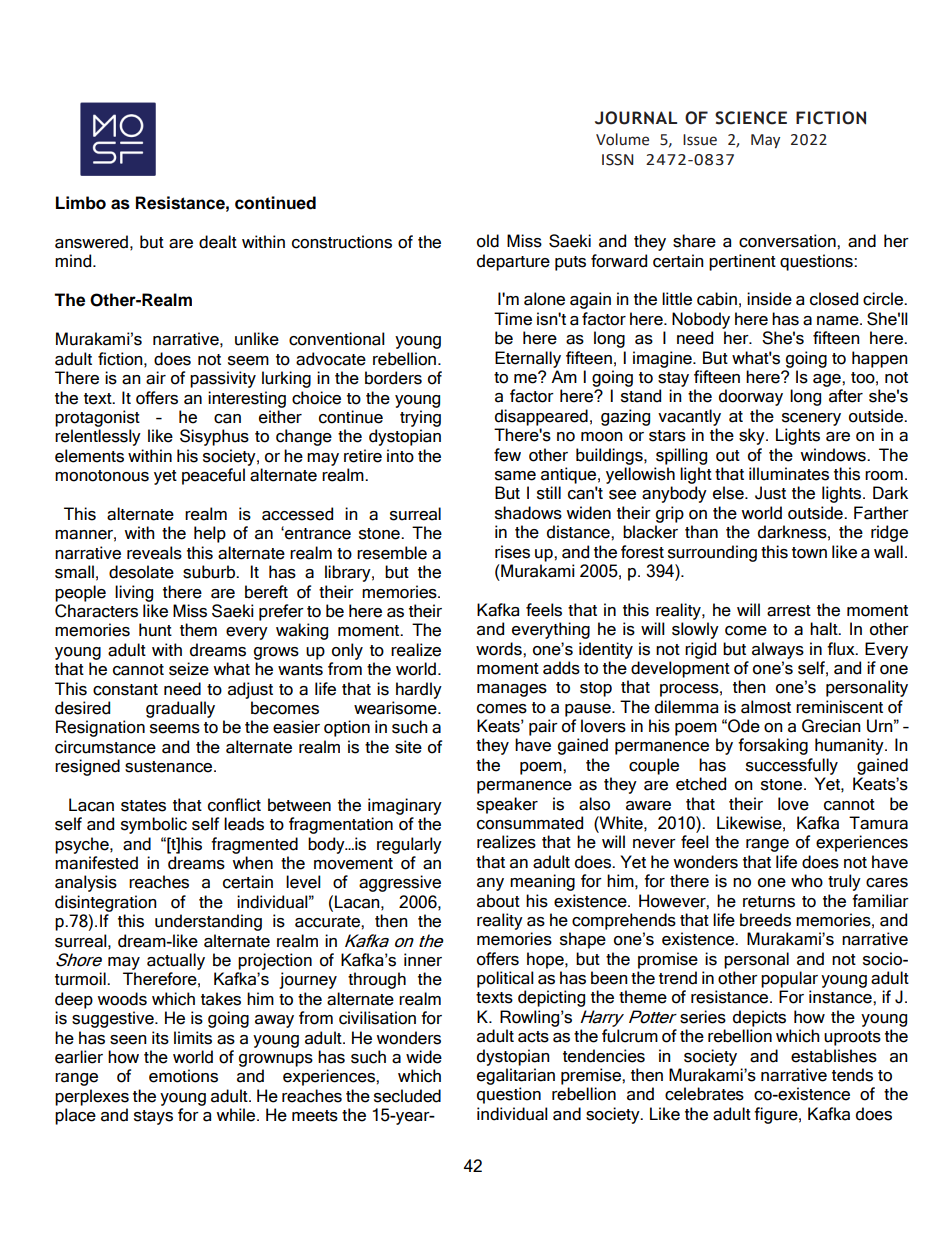  I want to click on speaker, so click(507, 805).
